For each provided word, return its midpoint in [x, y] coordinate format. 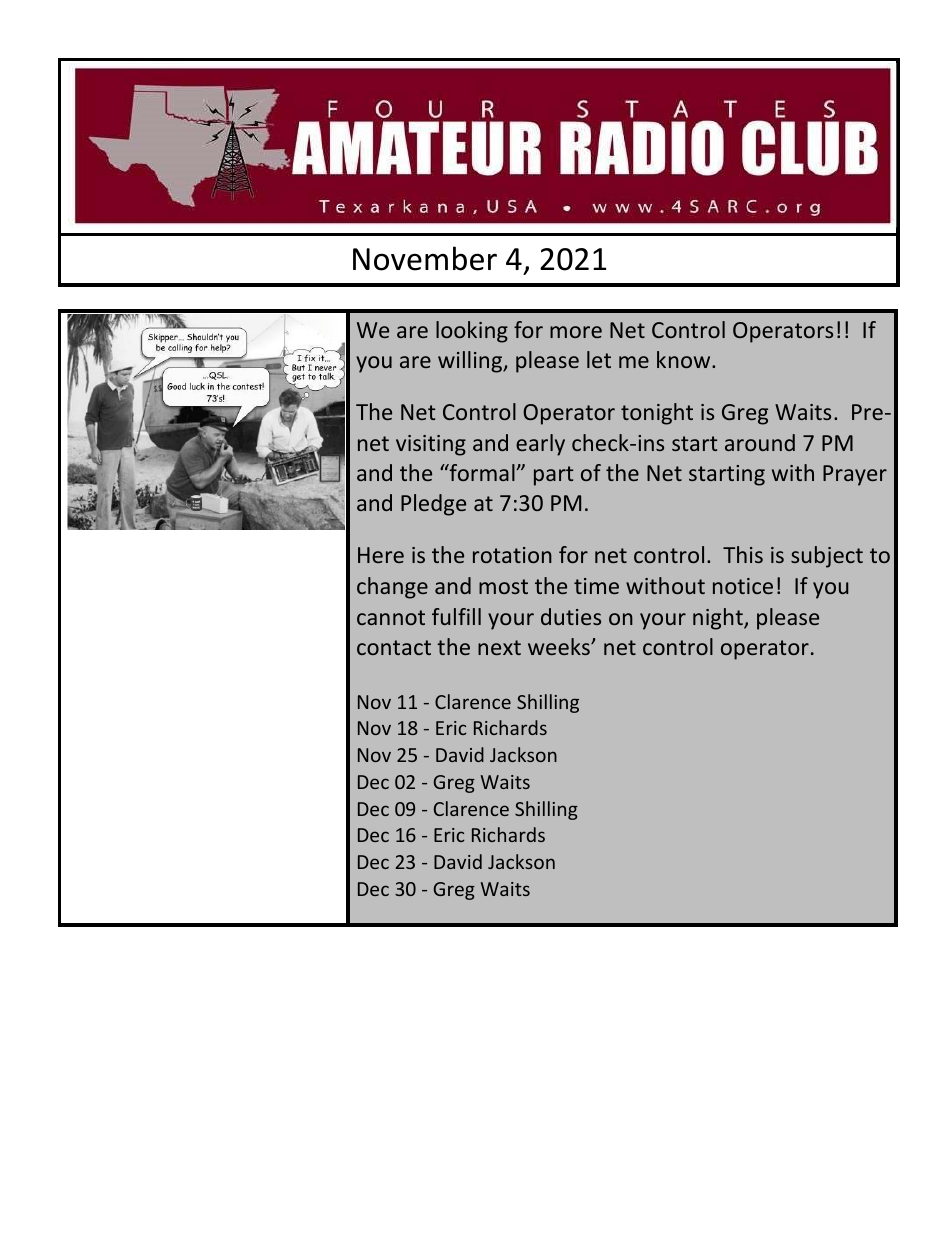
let [599, 359]
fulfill [456, 616]
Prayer [855, 475]
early [540, 445]
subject [827, 557]
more [576, 332]
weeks [560, 646]
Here [381, 555]
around [760, 442]
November [425, 258]
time [596, 586]
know [685, 359]
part [553, 476]
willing [471, 362]
